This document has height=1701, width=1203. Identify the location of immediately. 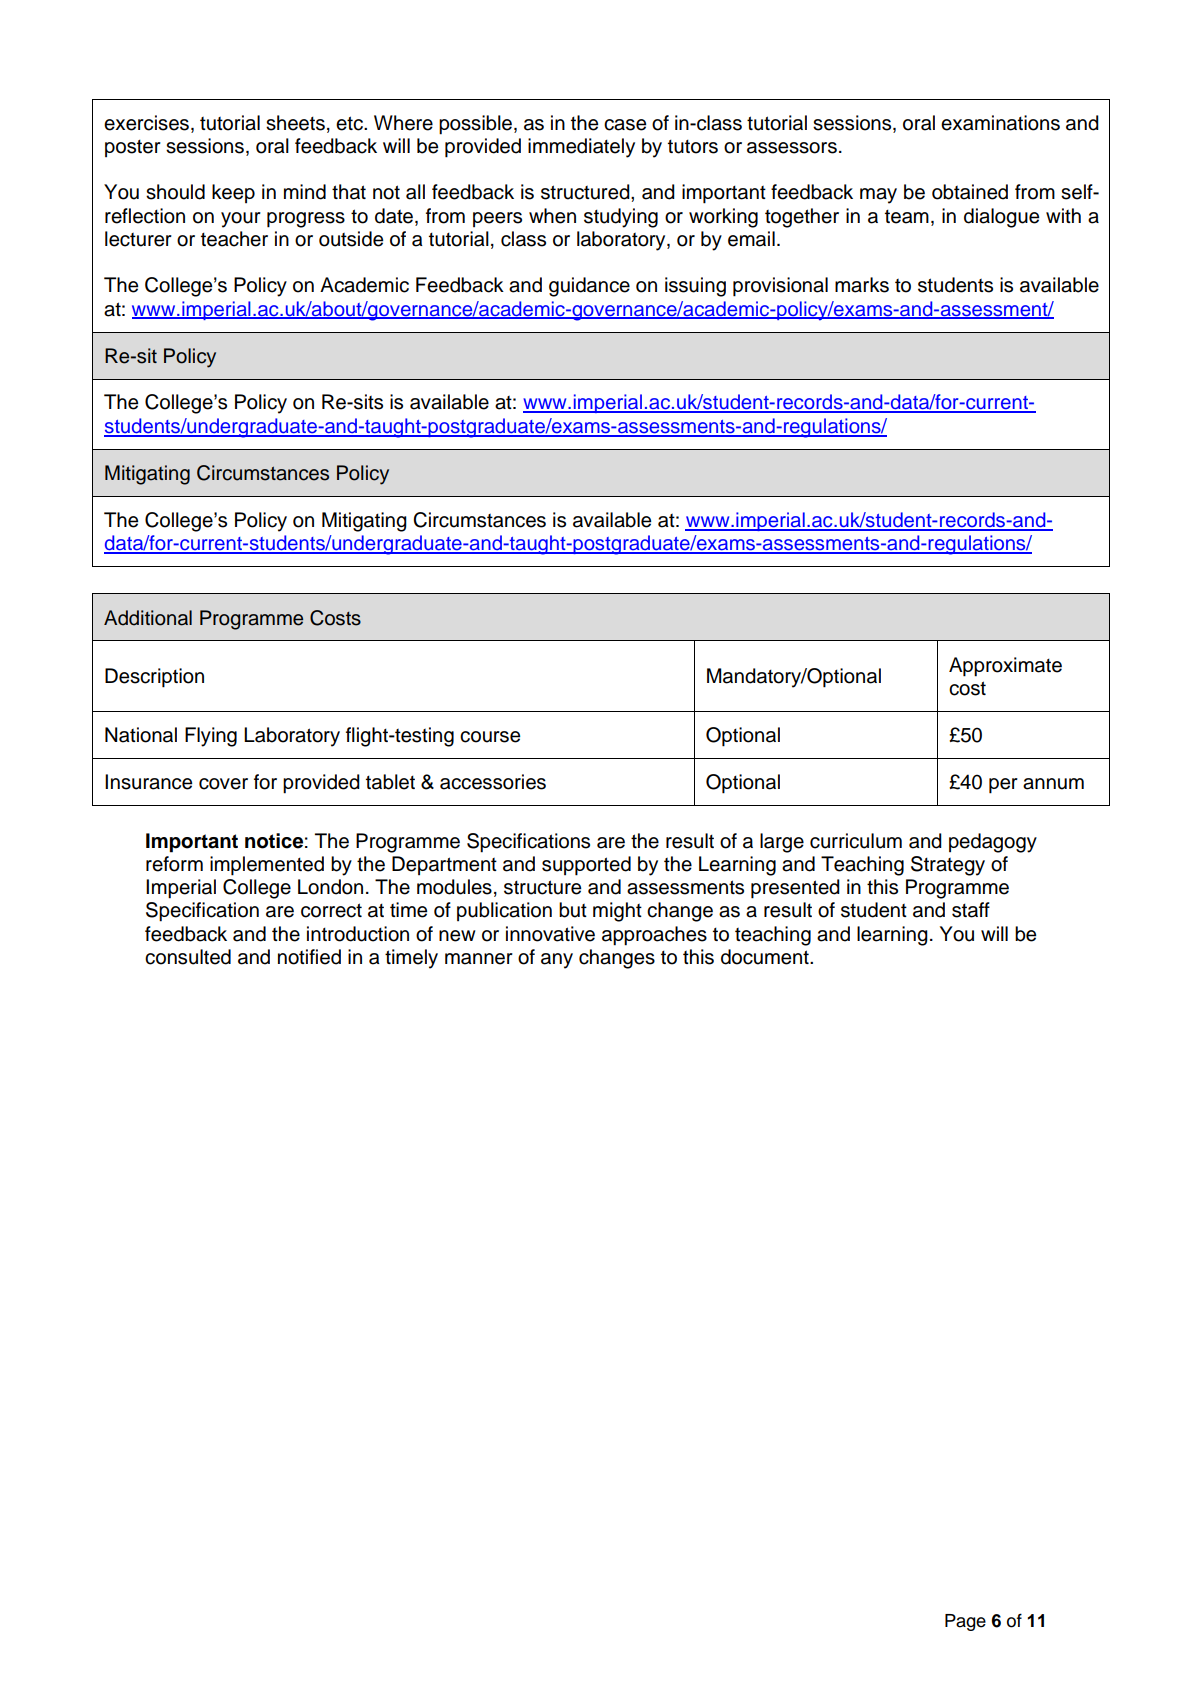
(581, 148).
